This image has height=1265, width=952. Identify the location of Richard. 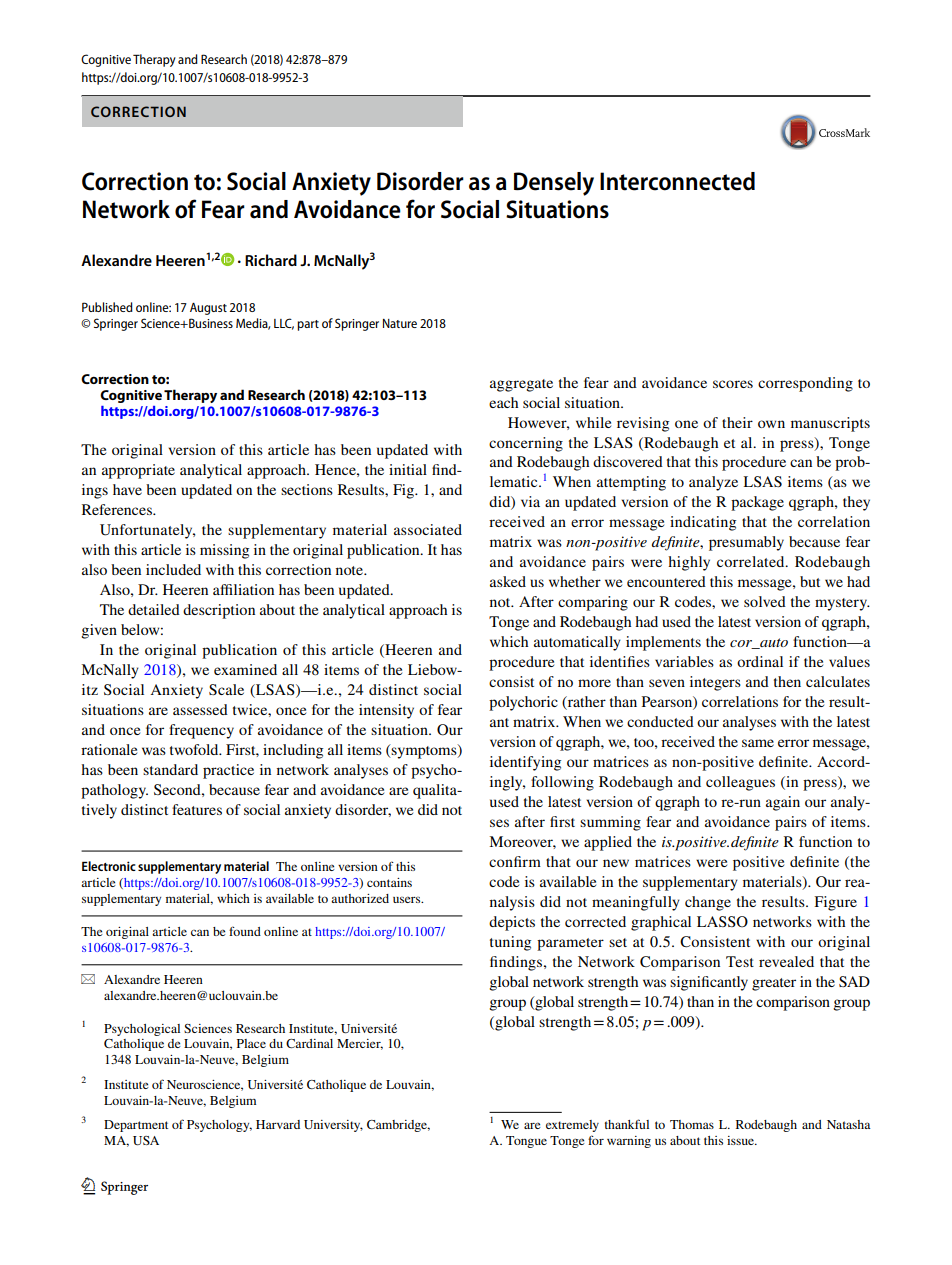
(271, 260).
